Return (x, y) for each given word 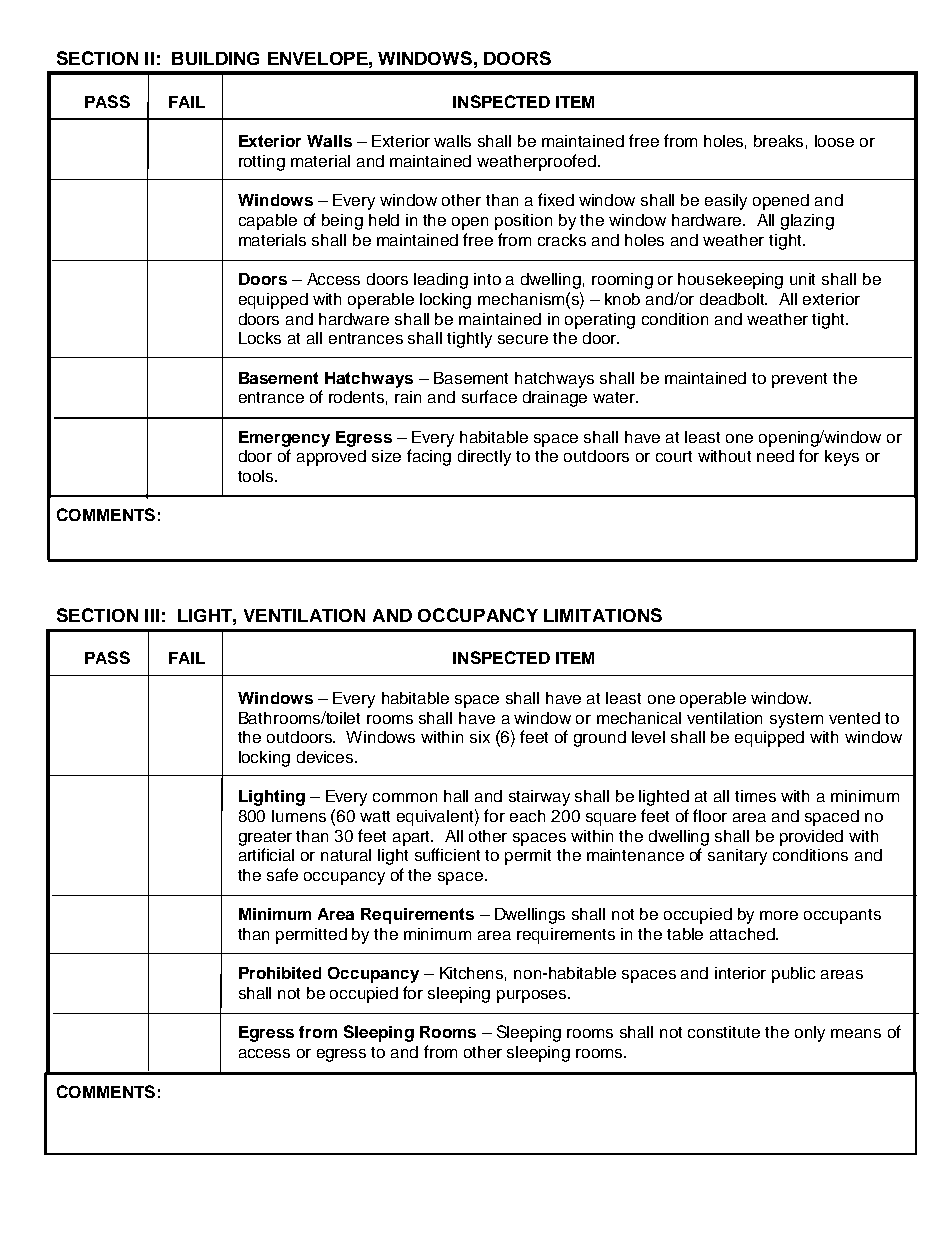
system (796, 720)
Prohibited (280, 973)
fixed (556, 199)
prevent (799, 380)
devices (326, 757)
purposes (533, 996)
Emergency (284, 439)
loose (834, 141)
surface (489, 396)
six (480, 737)
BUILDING (215, 58)
